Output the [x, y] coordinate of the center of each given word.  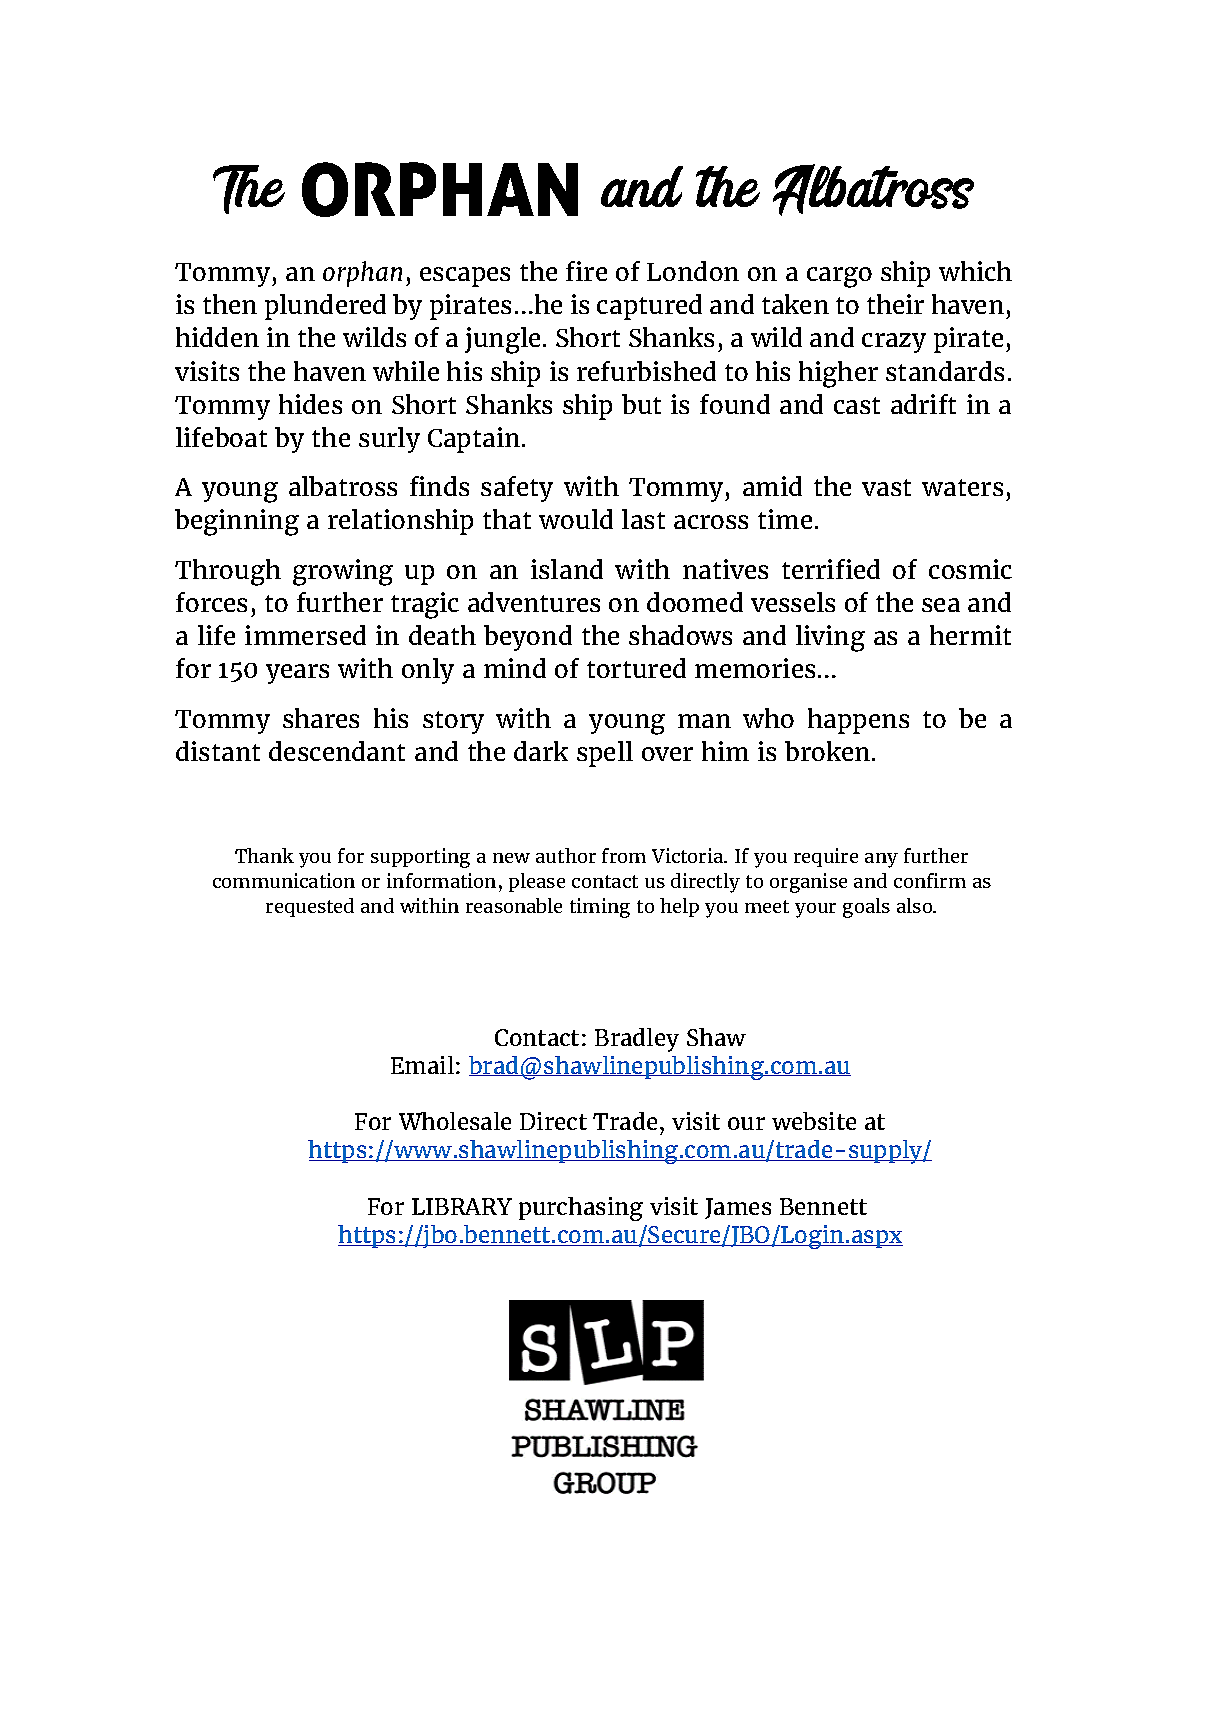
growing [343, 572]
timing [600, 908]
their [895, 304]
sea [941, 605]
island [567, 569]
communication [284, 880]
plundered [325, 307]
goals [866, 908]
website [814, 1121]
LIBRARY [462, 1206]
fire [586, 271]
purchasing [581, 1209]
